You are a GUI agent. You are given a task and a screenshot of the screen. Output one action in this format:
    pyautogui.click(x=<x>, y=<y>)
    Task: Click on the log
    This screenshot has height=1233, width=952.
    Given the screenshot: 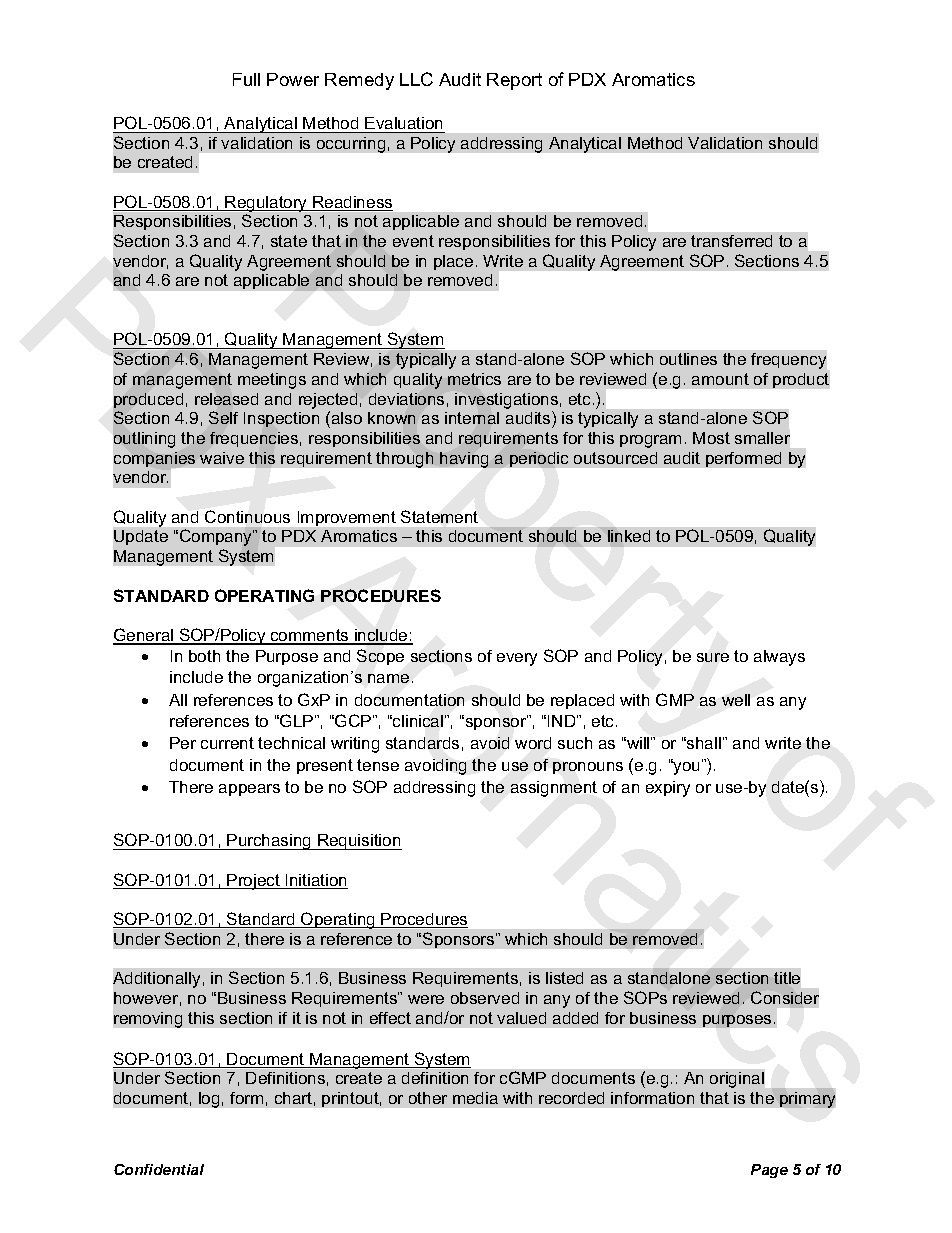 What is the action you would take?
    pyautogui.click(x=209, y=1100)
